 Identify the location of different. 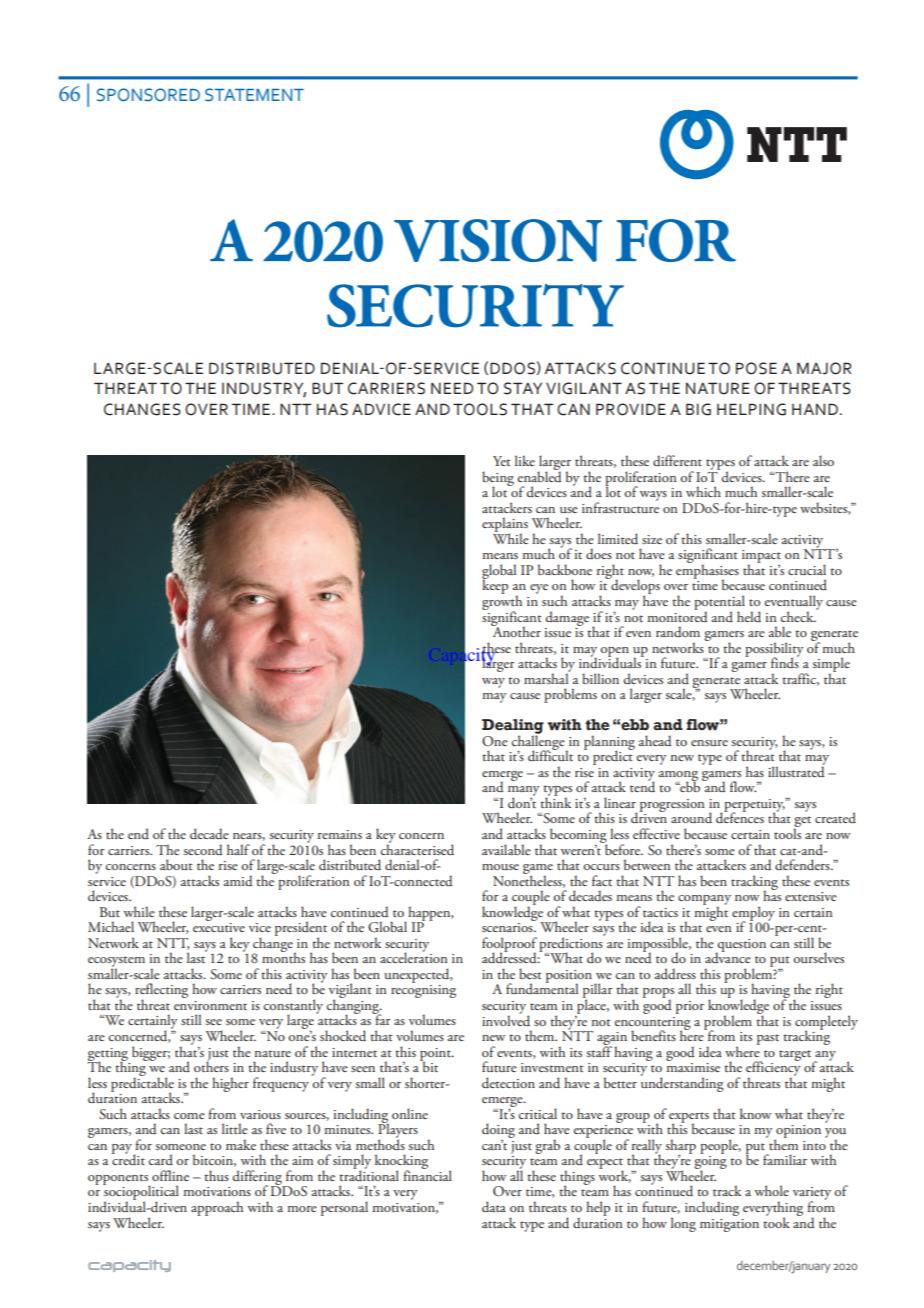
(677, 460).
